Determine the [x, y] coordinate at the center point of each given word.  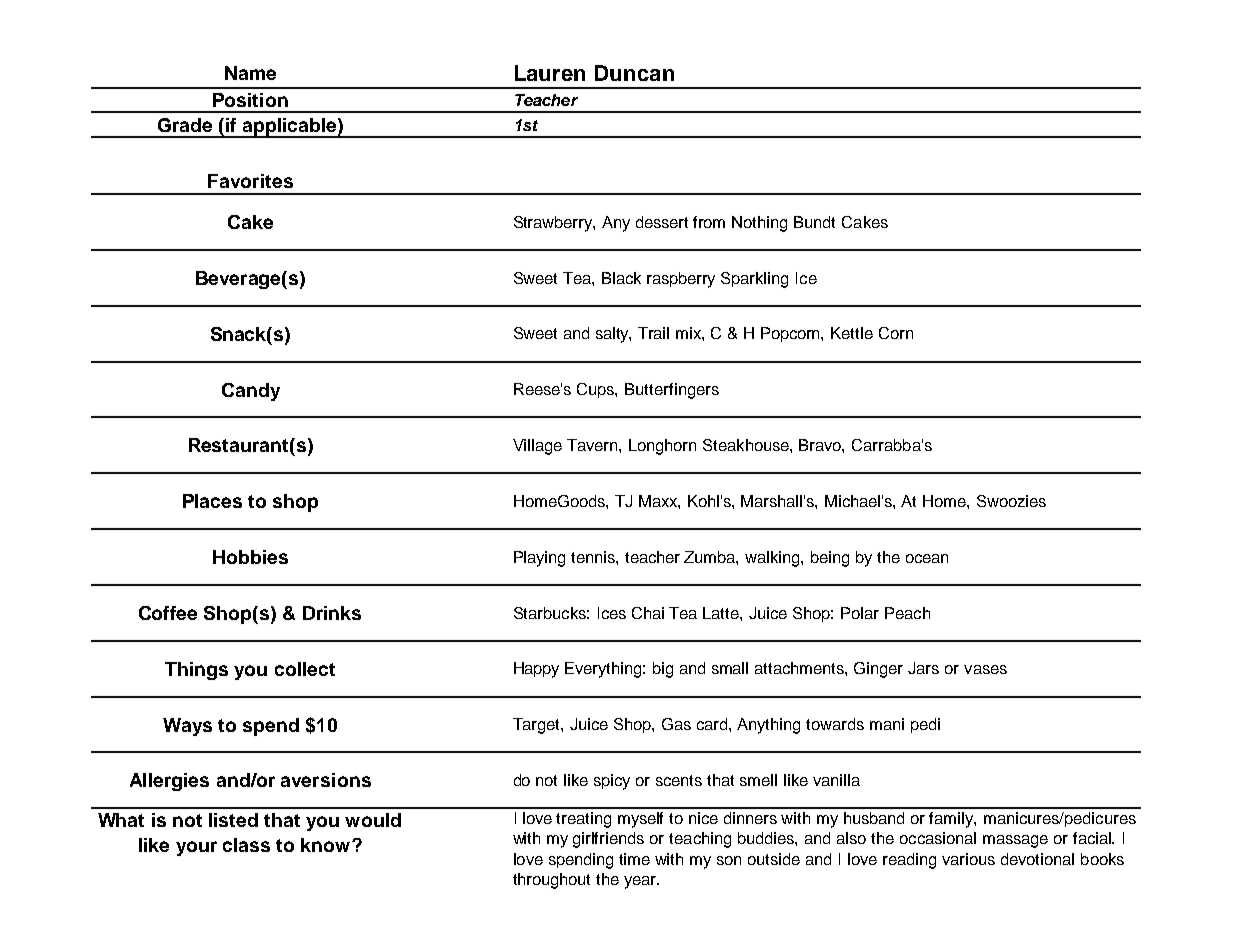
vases [985, 669]
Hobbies [250, 557]
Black [621, 278]
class [246, 845]
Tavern [593, 445]
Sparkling [754, 280]
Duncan [634, 73]
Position [250, 100]
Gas [676, 724]
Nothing [759, 224]
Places [212, 501]
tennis [594, 557]
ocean [927, 558]
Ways [187, 727]
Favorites [250, 181]
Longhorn [662, 447]
